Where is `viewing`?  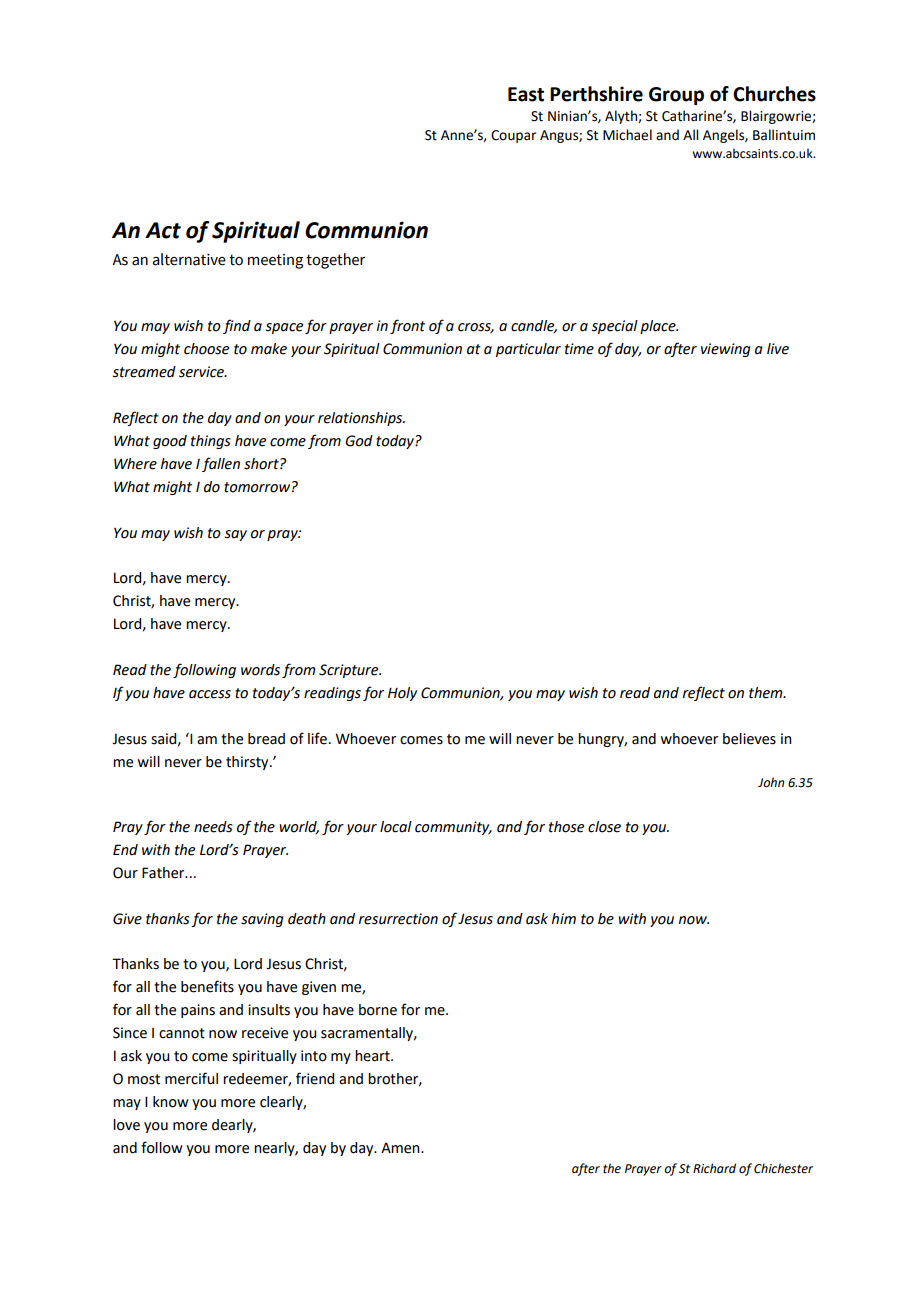
viewing is located at coordinates (726, 350).
